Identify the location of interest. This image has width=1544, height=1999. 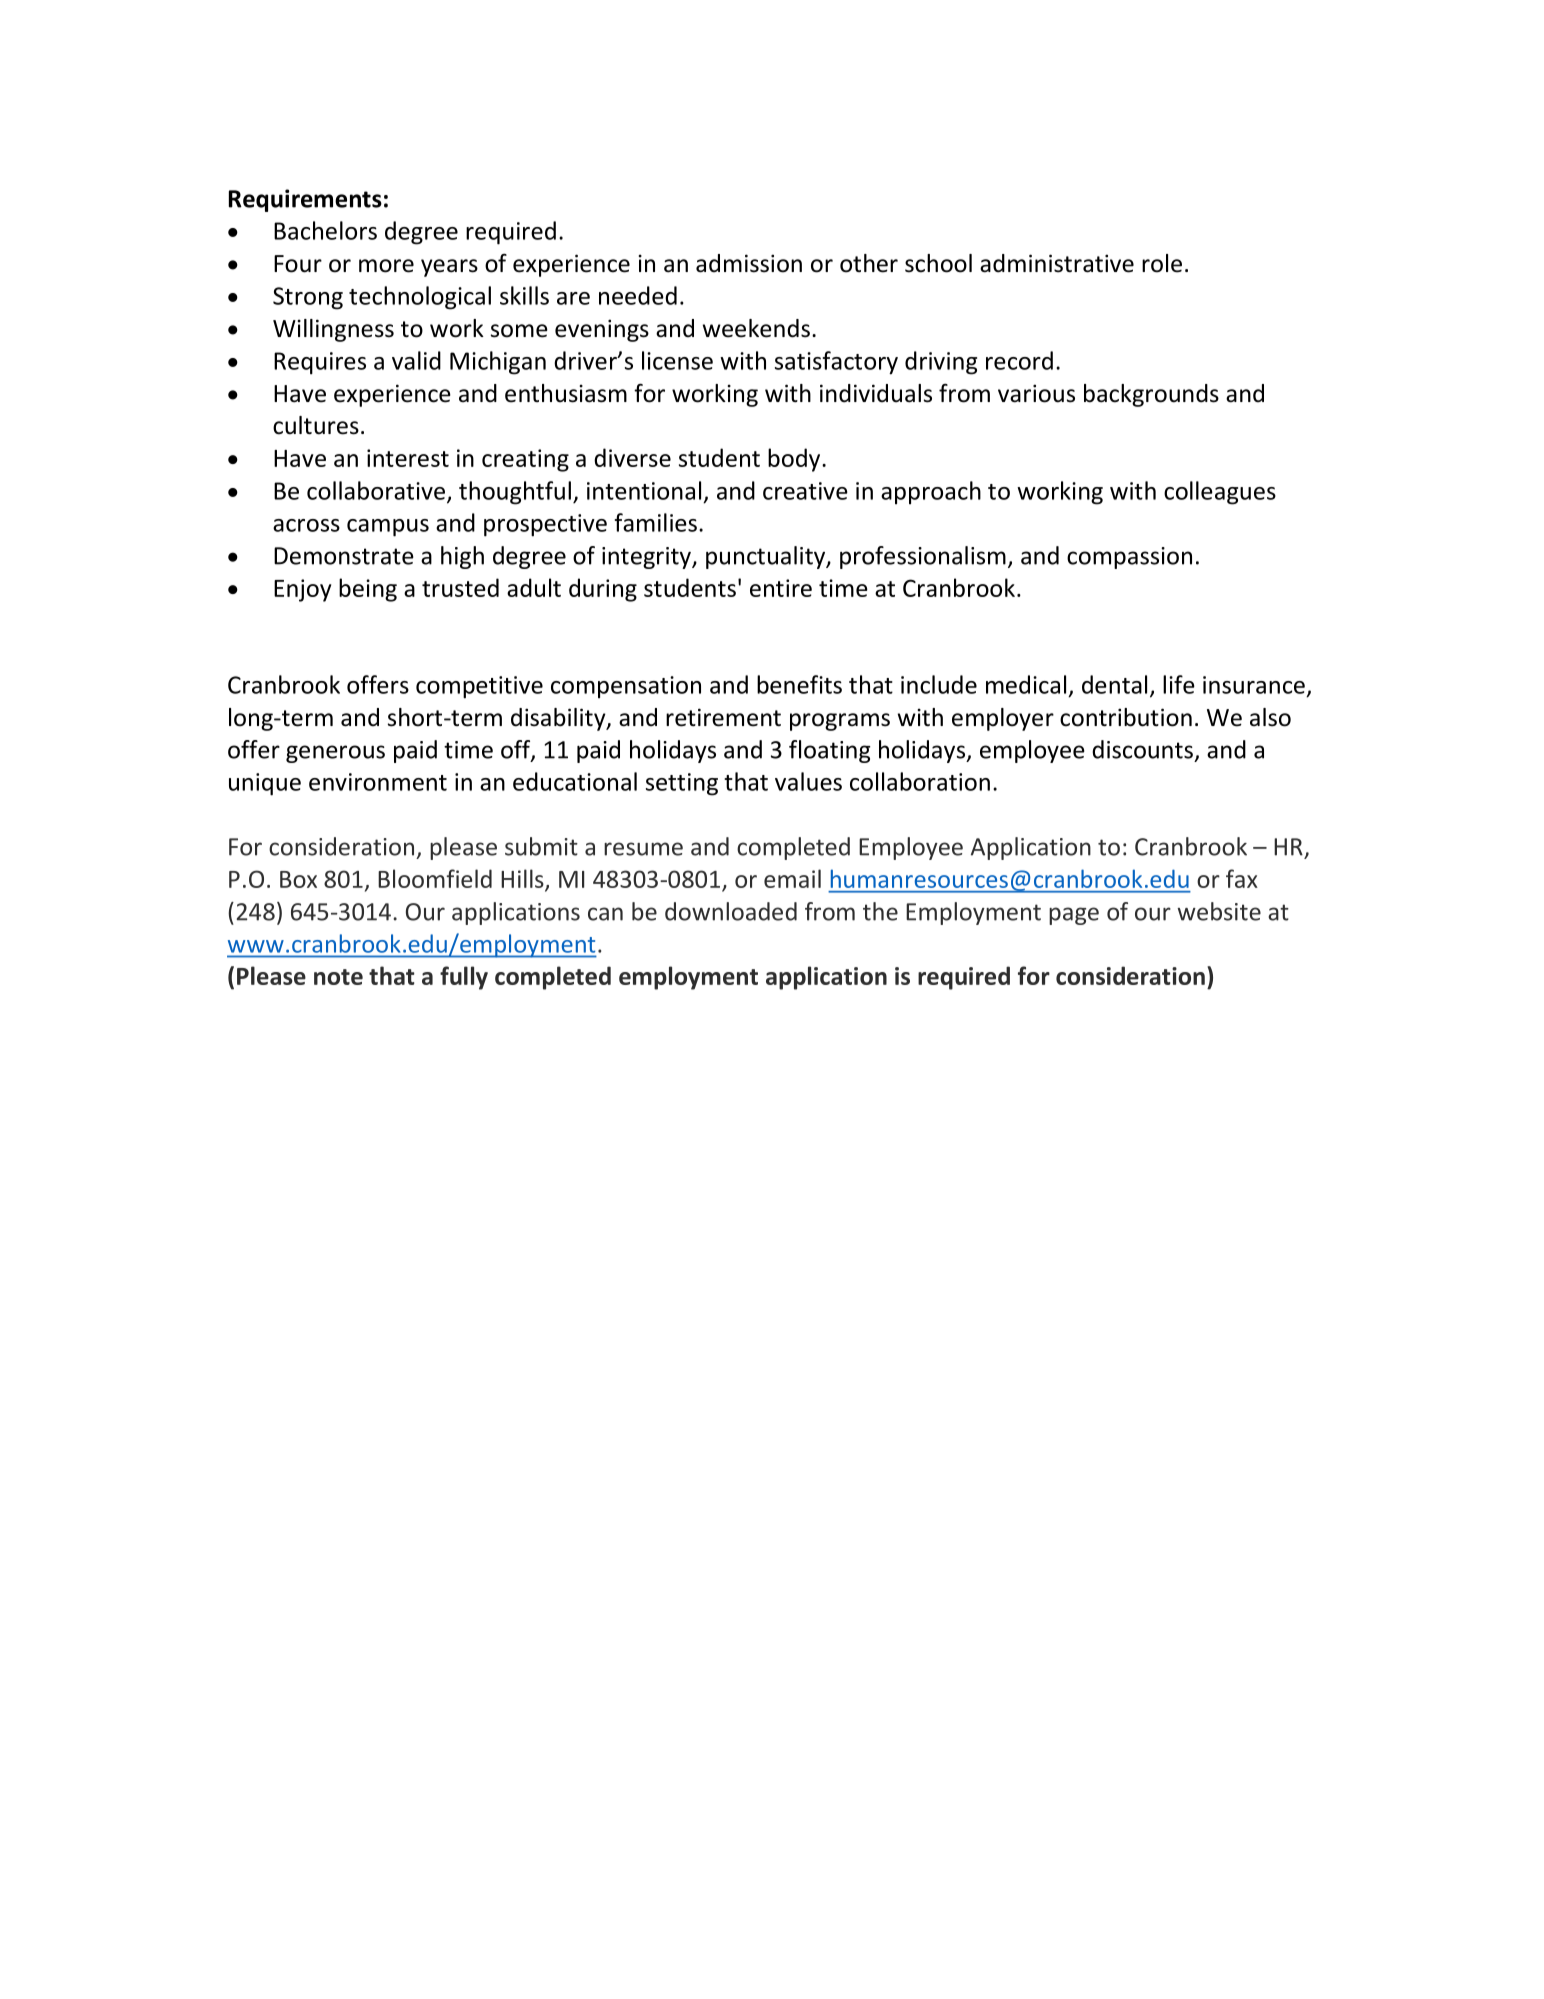
(408, 458).
